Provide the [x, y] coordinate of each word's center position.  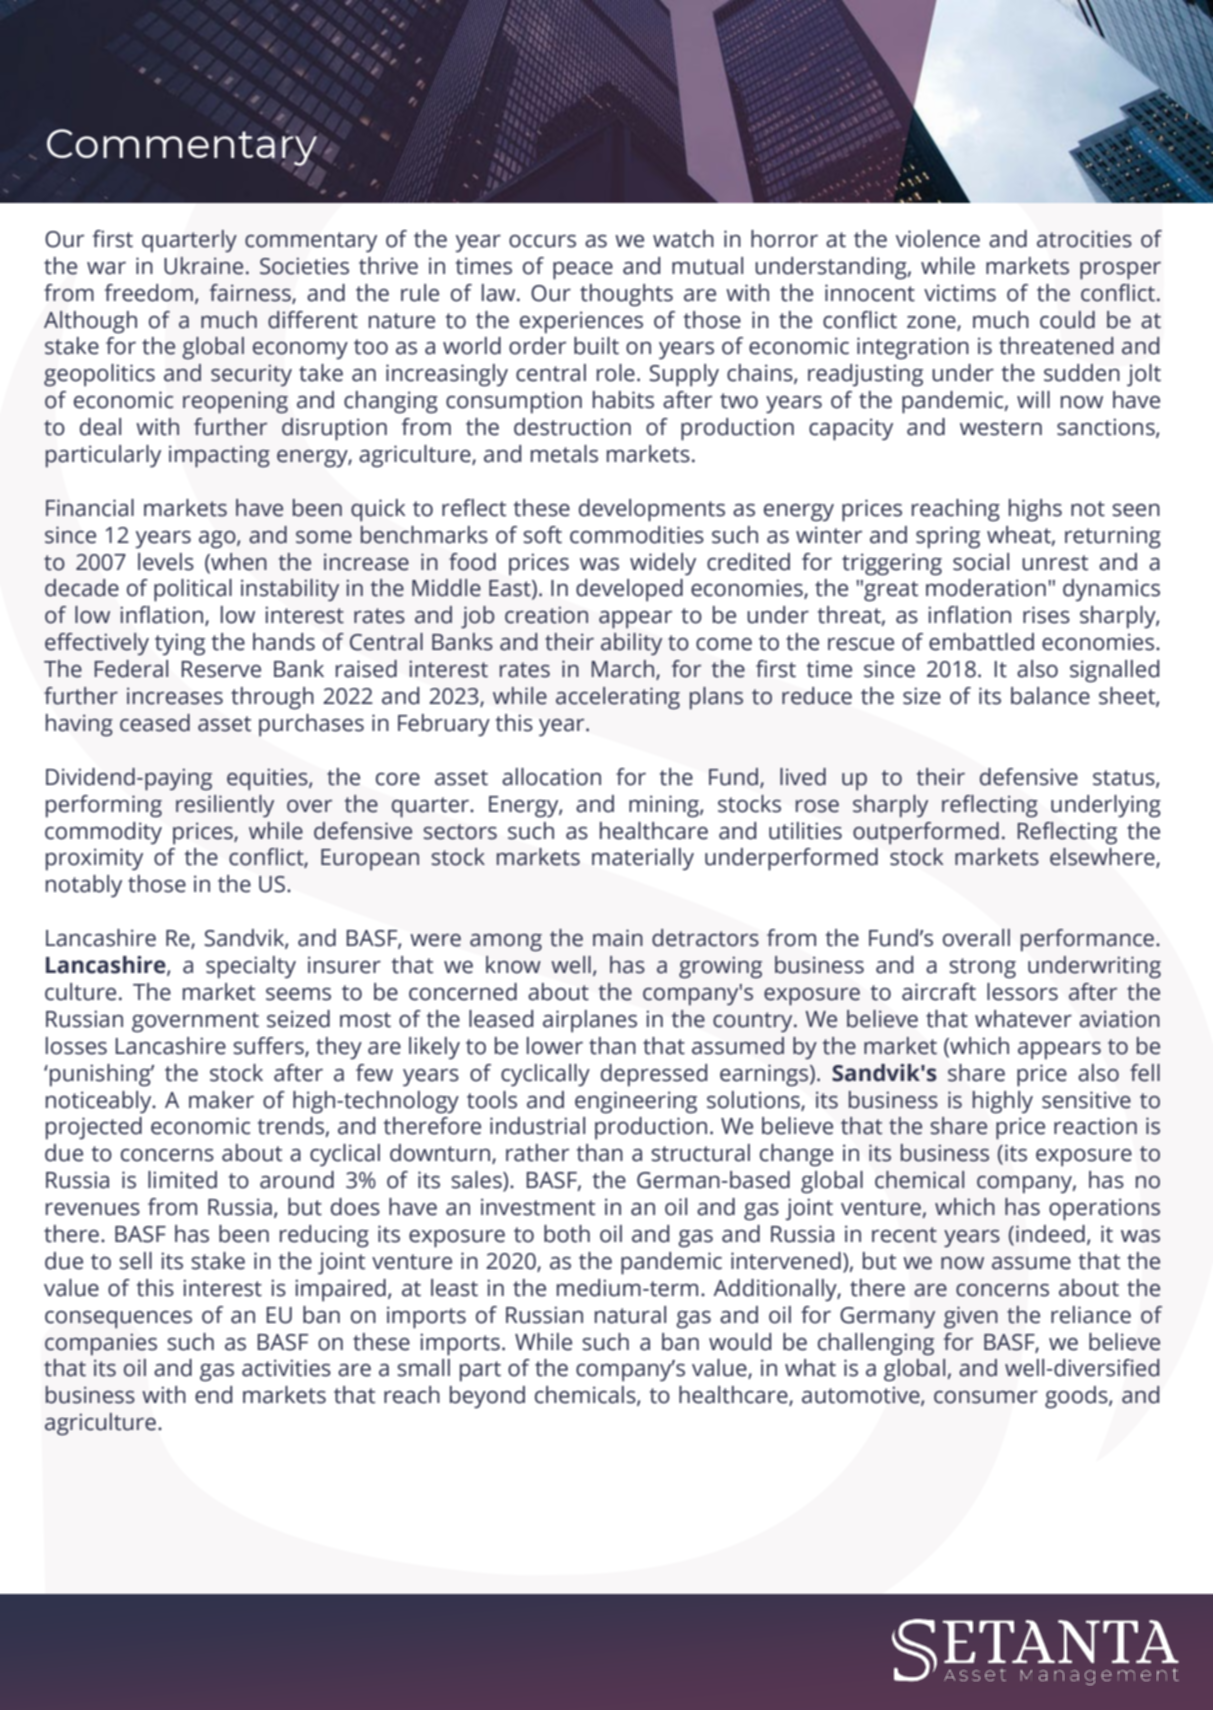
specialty [251, 967]
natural [630, 1315]
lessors [1022, 992]
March [624, 670]
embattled [981, 642]
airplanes [590, 1021]
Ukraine [203, 266]
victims [960, 293]
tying [180, 644]
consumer [986, 1397]
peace [583, 271]
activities [286, 1368]
